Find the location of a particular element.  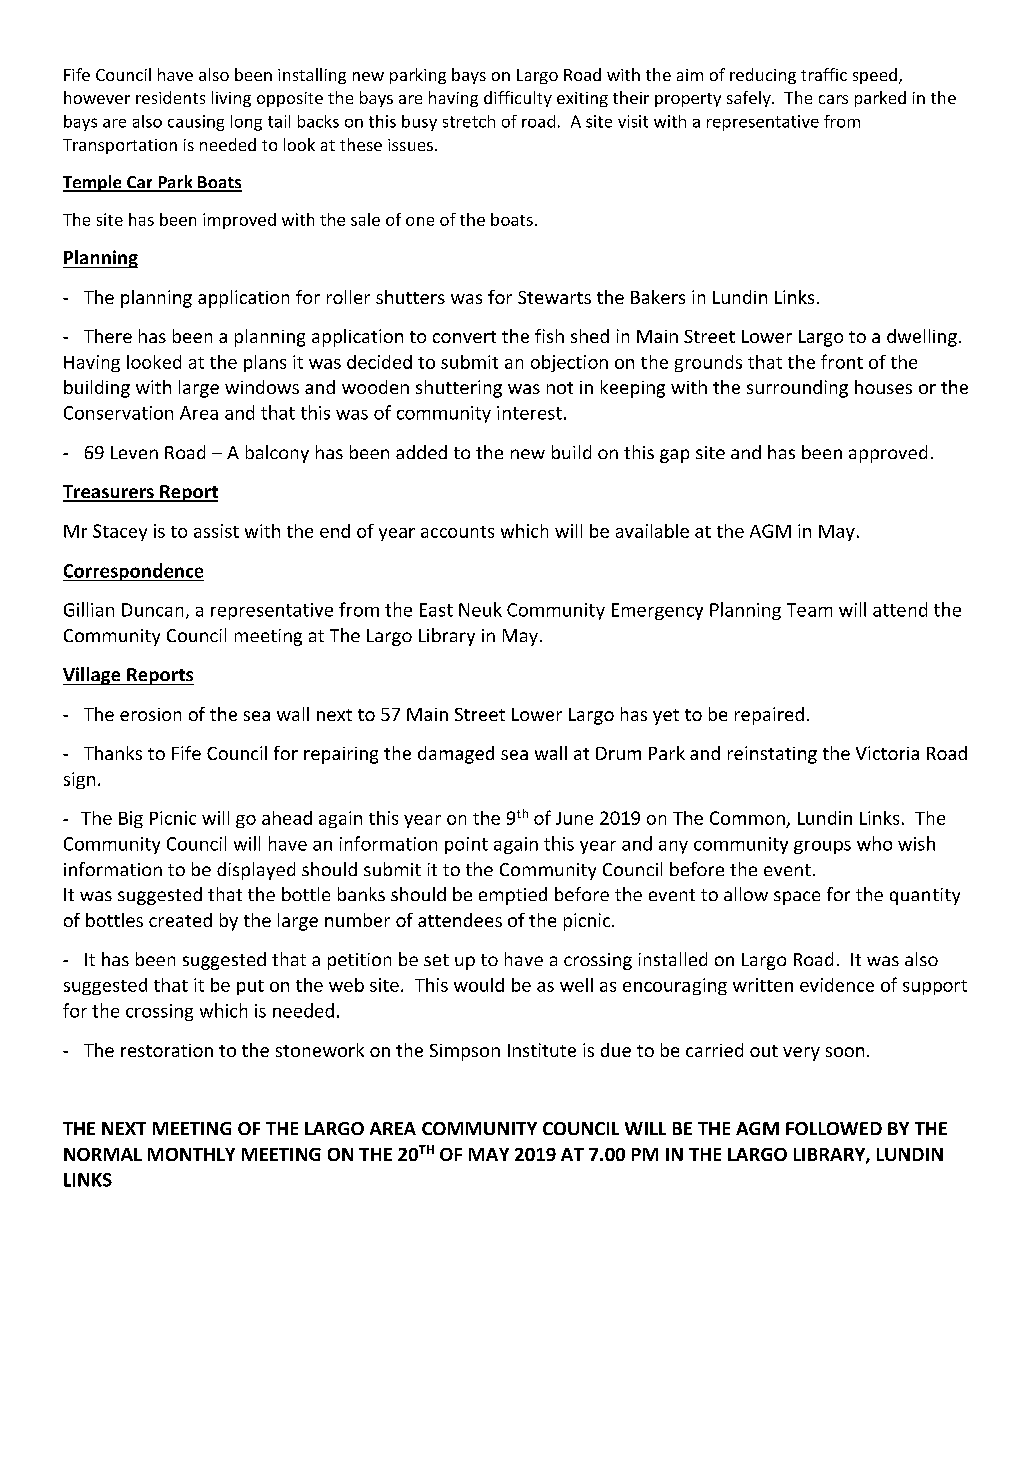

Simpson is located at coordinates (465, 1052).
